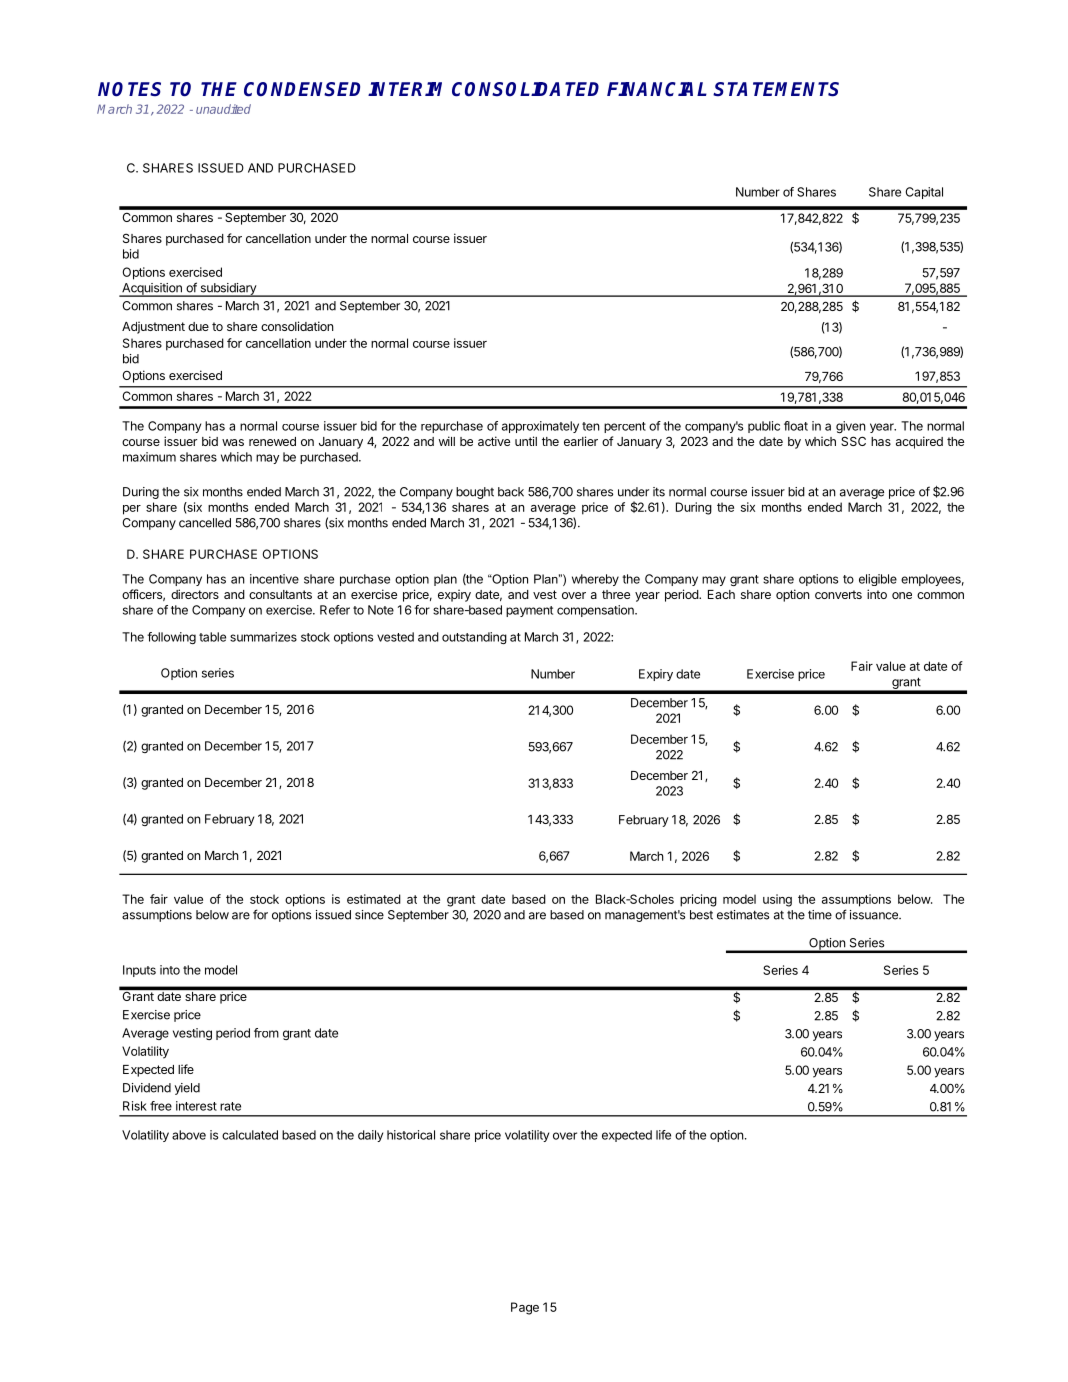 The image size is (1068, 1382). What do you see at coordinates (820, 915) in the document?
I see `time` at bounding box center [820, 915].
